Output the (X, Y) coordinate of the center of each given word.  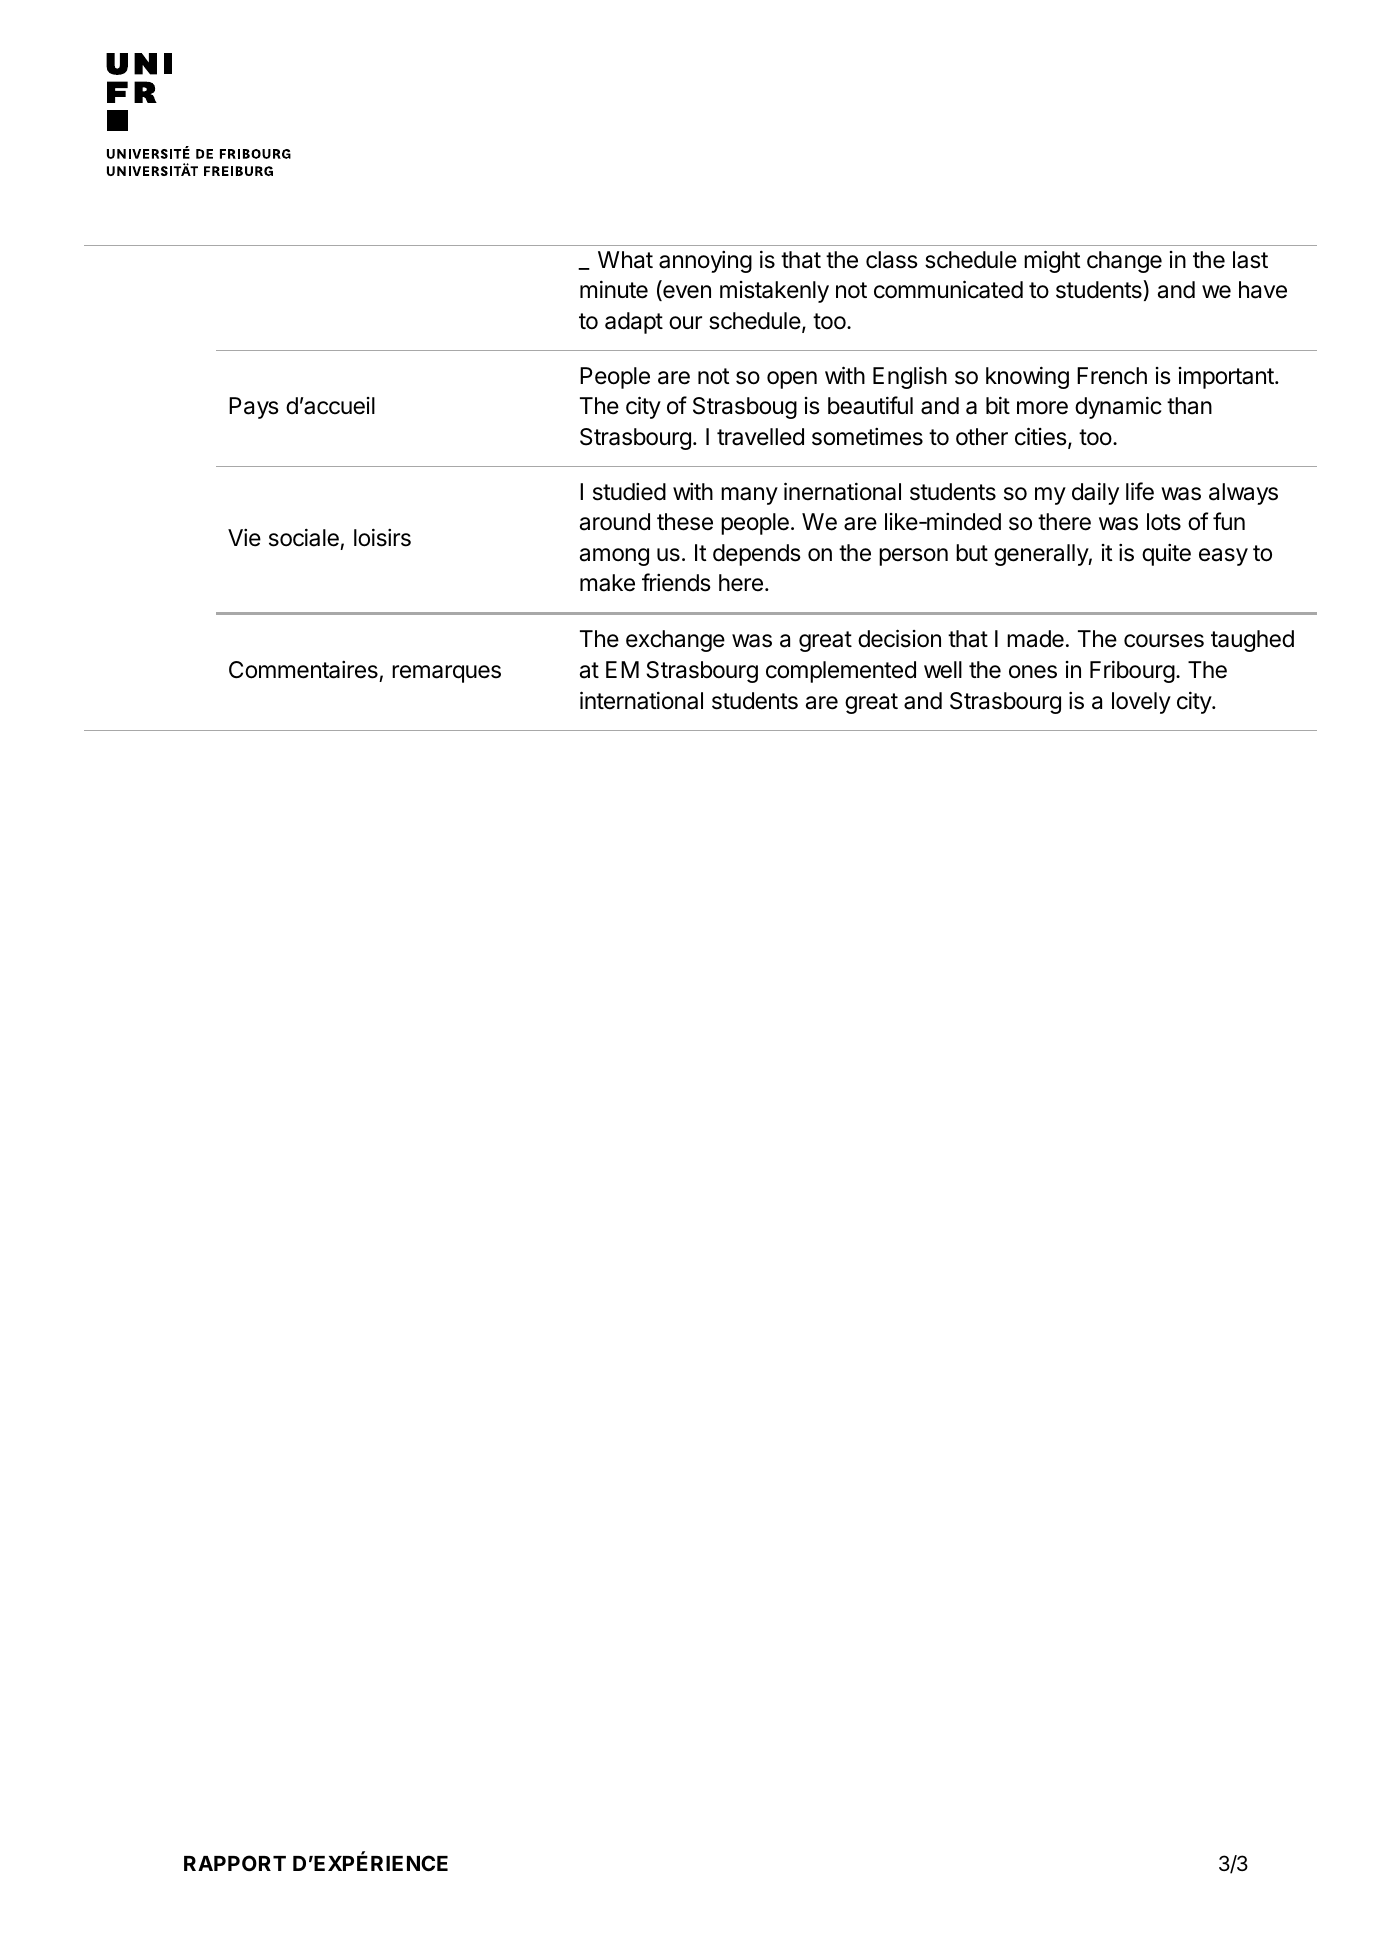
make (607, 583)
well (943, 670)
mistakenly (774, 292)
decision (899, 638)
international (641, 700)
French (1112, 376)
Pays (254, 408)
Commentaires (303, 670)
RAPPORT (235, 1863)
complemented (841, 672)
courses (1164, 641)
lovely (1141, 703)
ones (1033, 672)
